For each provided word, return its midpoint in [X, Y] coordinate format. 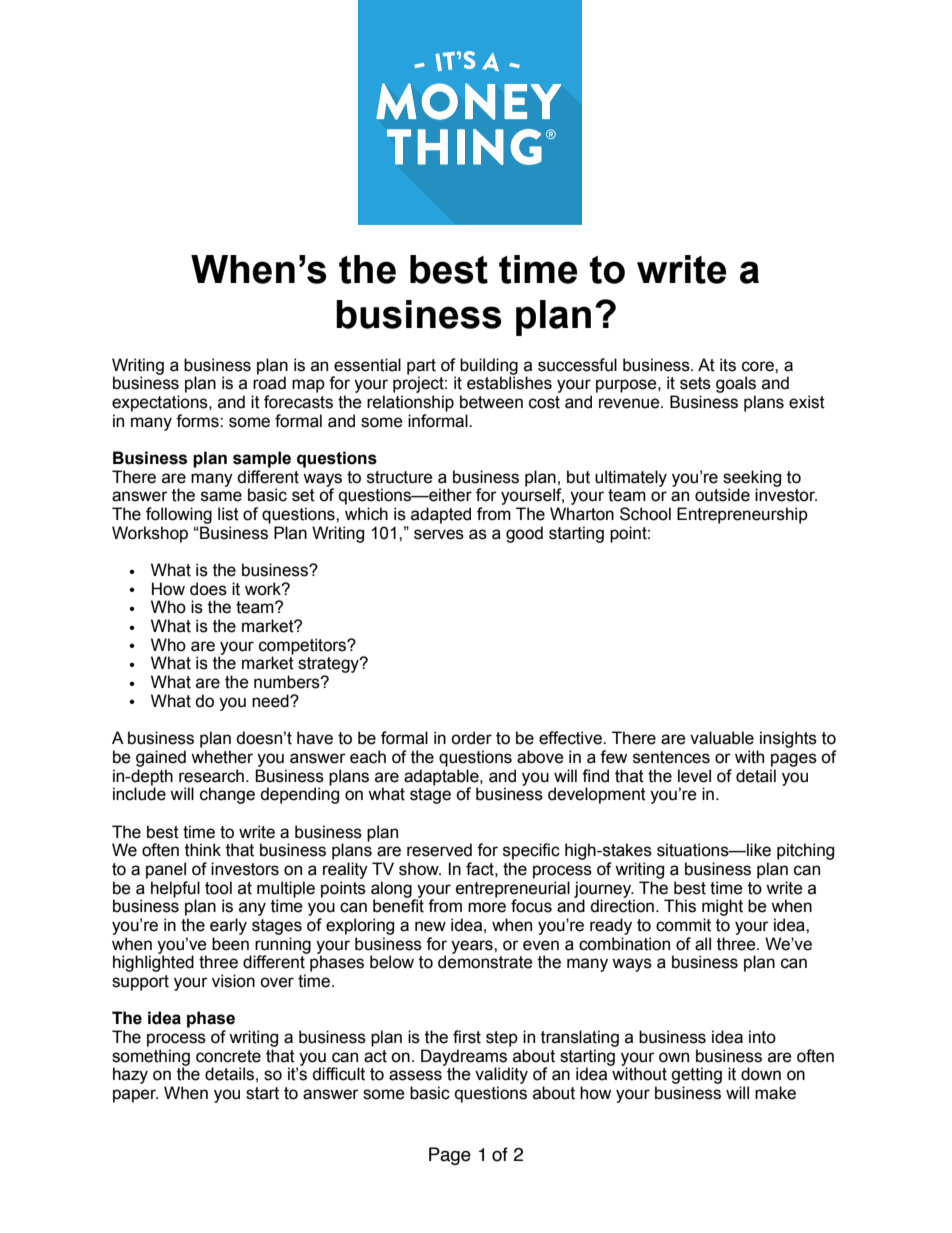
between [491, 402]
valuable [722, 738]
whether [222, 757]
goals [736, 384]
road [269, 382]
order [471, 738]
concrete [228, 1056]
